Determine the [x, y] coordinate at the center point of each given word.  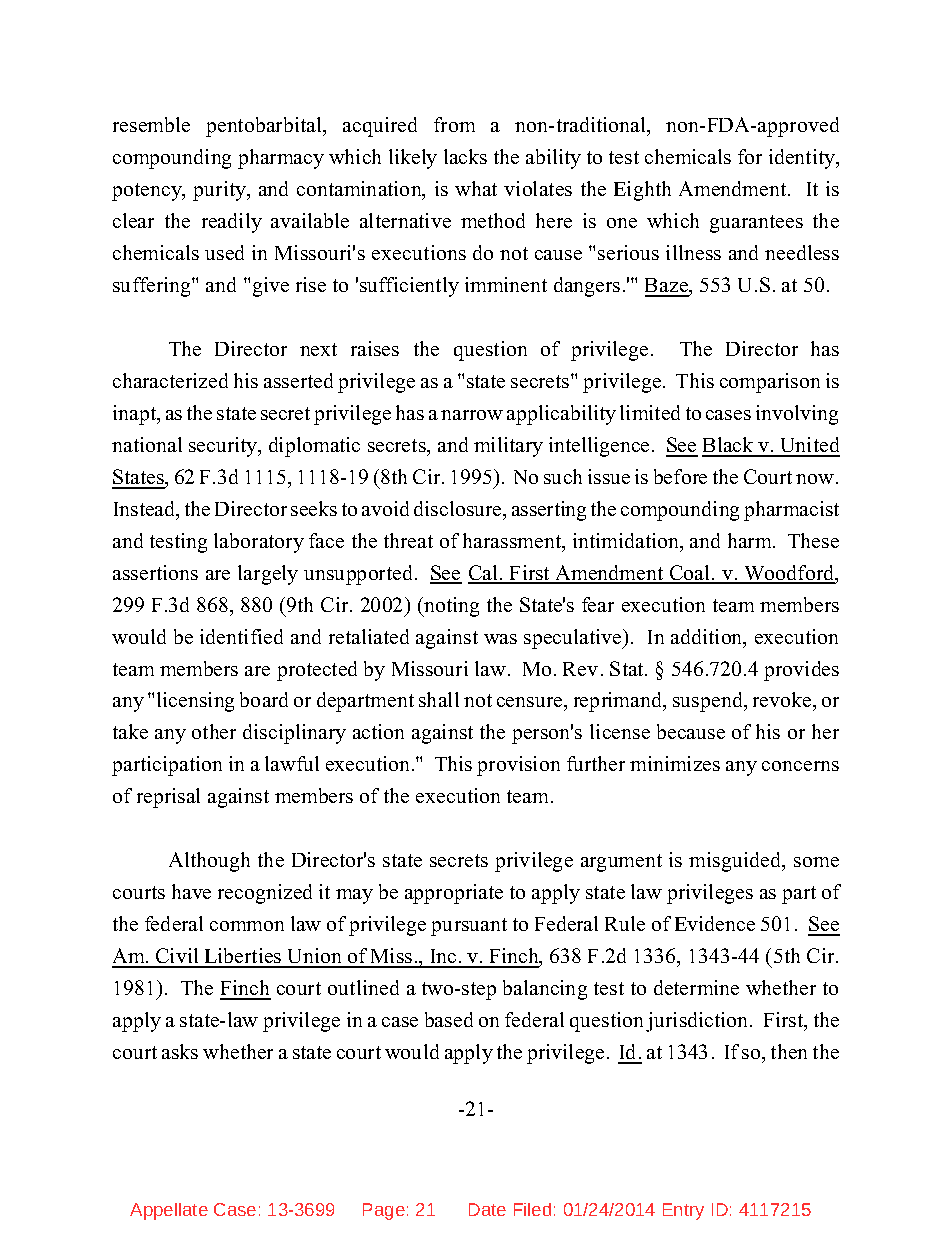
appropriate [454, 894]
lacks [465, 156]
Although [209, 862]
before [680, 476]
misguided [736, 862]
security [224, 447]
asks [180, 1051]
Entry [683, 1211]
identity [803, 159]
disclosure [459, 508]
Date [487, 1209]
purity [220, 191]
